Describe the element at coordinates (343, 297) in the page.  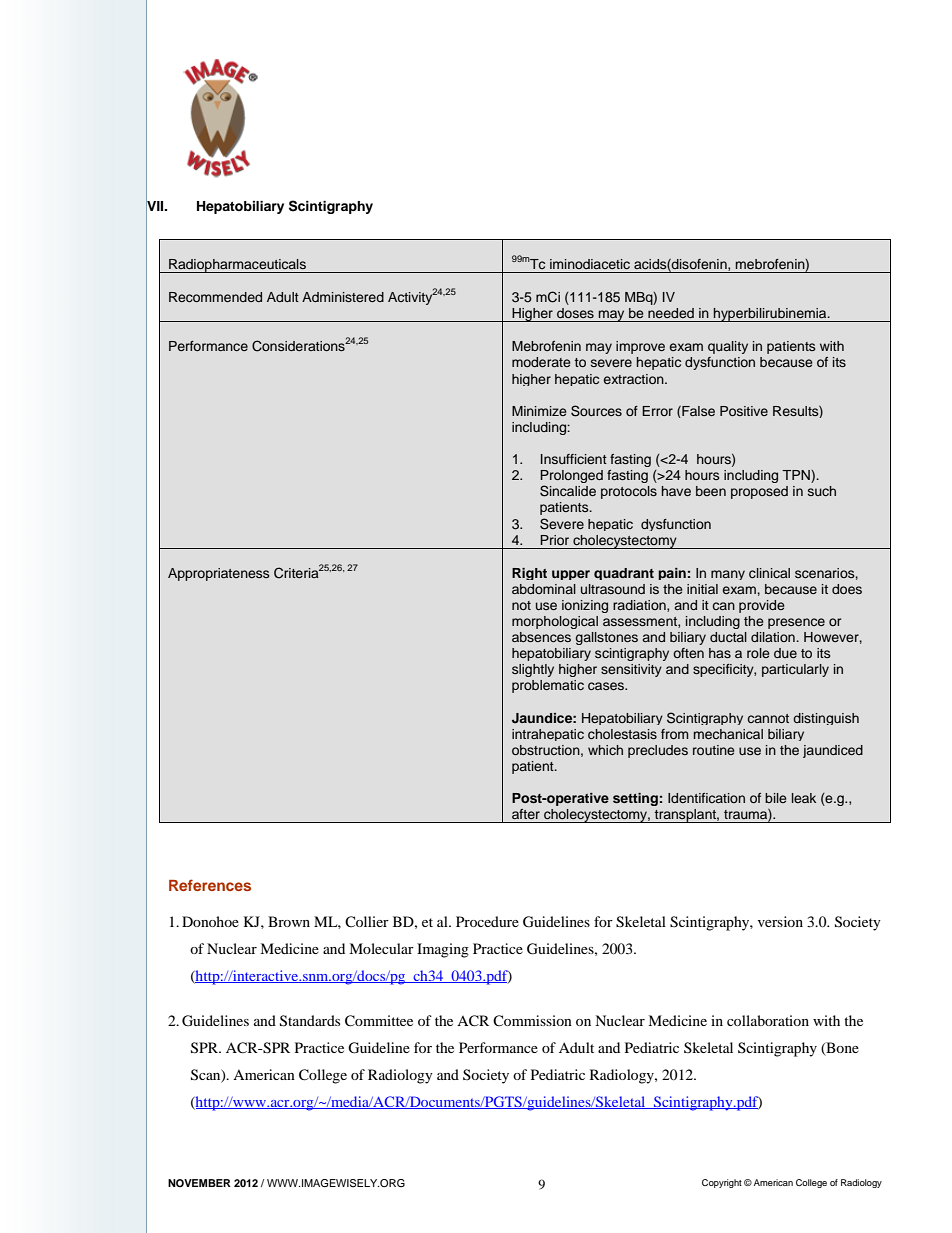
I see `Administered` at that location.
